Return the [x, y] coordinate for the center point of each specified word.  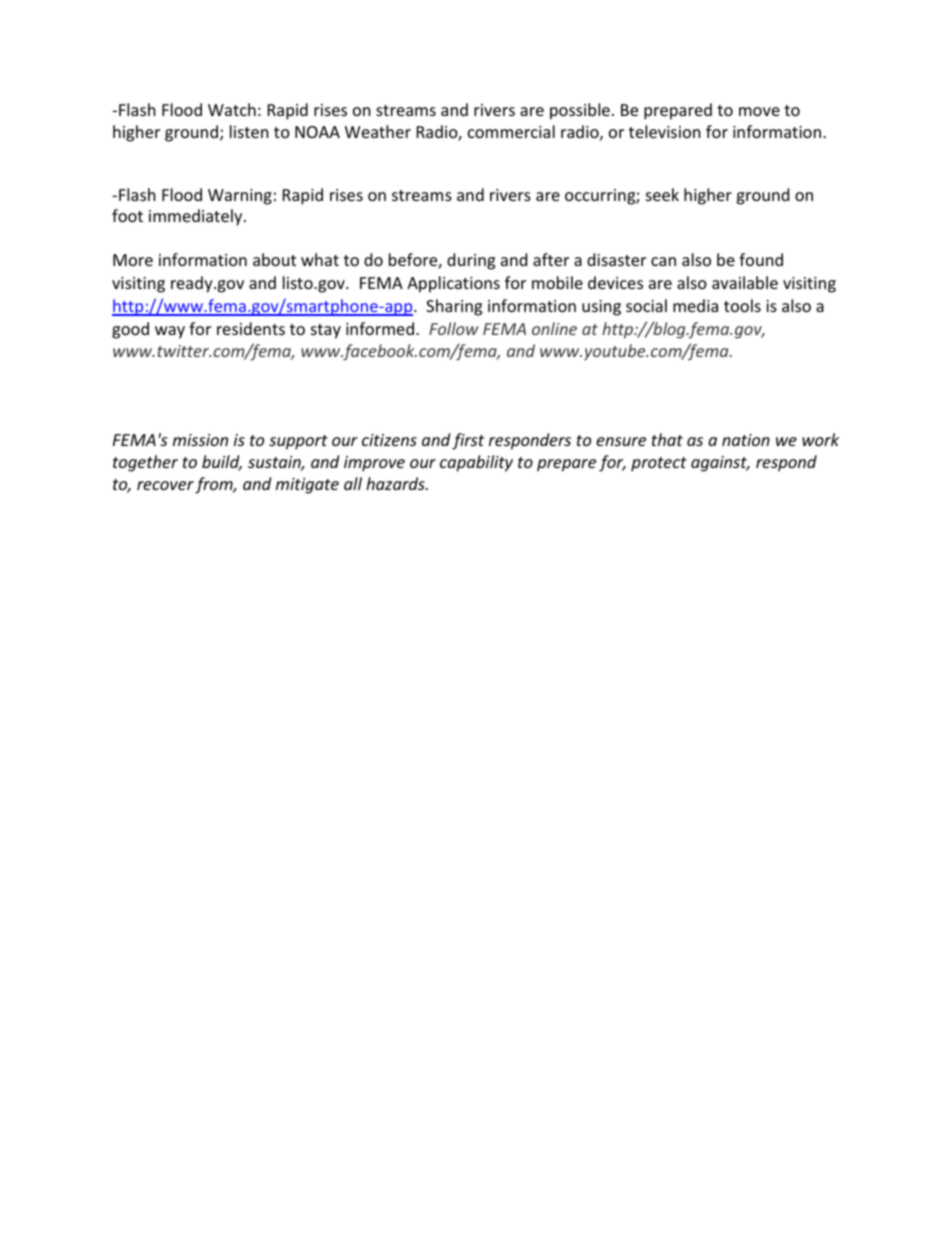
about [274, 259]
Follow [454, 328]
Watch [232, 109]
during [471, 261]
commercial [511, 131]
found [761, 259]
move [759, 111]
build [222, 463]
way [170, 332]
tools [742, 305]
